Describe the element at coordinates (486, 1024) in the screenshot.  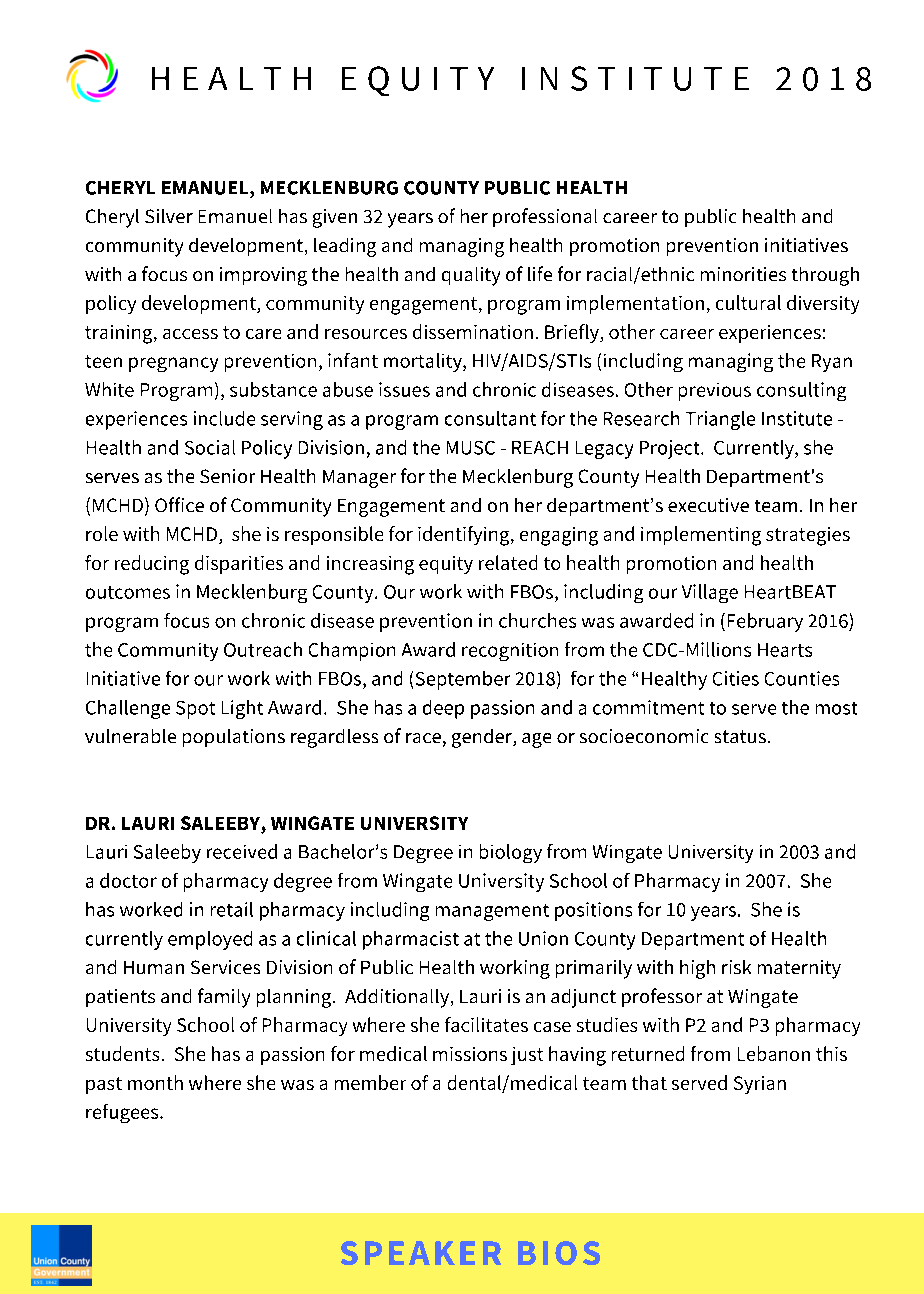
I see `facilitates` at that location.
